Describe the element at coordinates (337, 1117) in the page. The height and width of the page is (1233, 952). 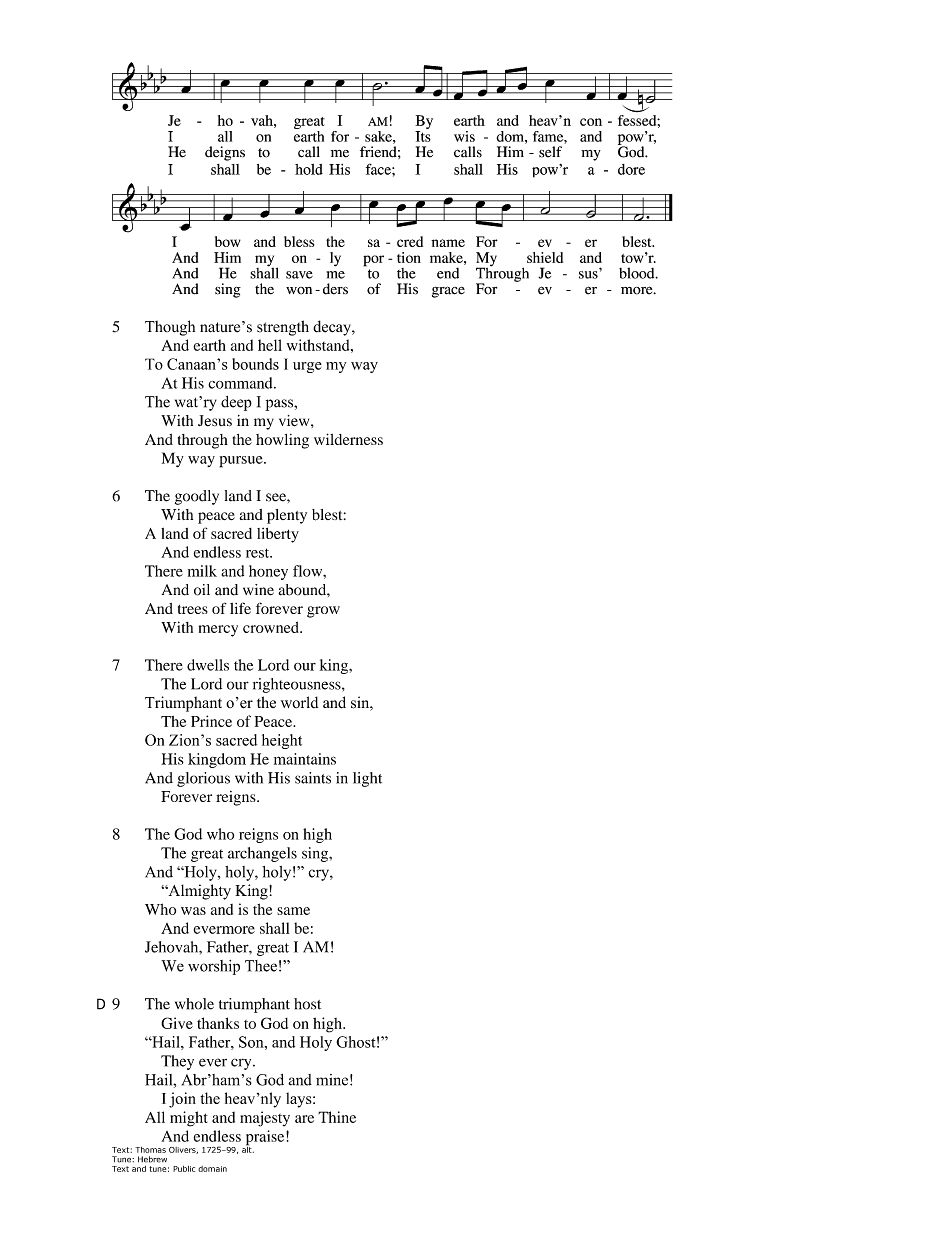
I see `Thine` at that location.
